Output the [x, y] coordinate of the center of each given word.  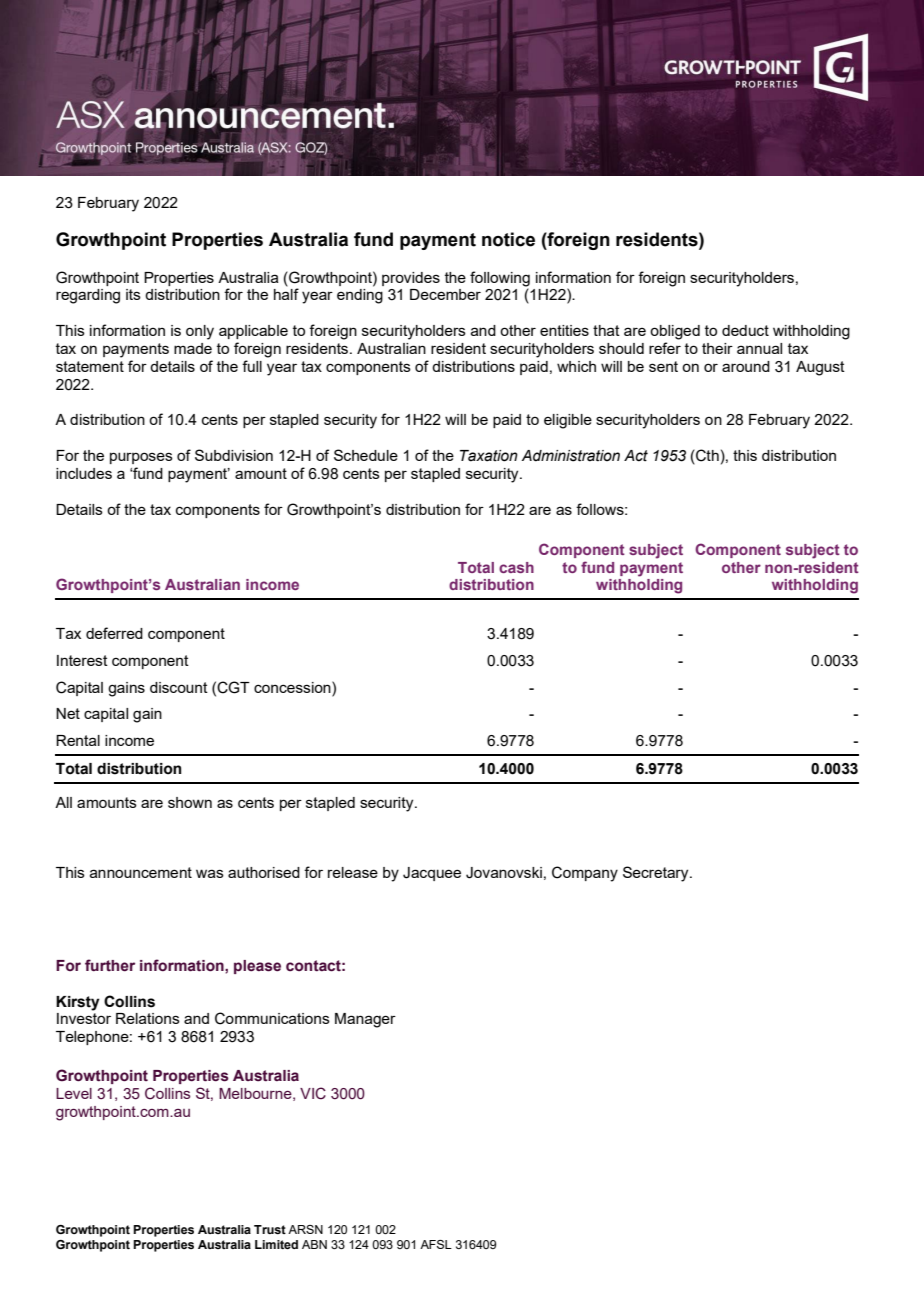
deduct [745, 330]
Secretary [657, 874]
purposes [141, 458]
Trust [270, 1229]
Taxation [489, 456]
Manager [365, 1020]
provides [411, 279]
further [110, 965]
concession [293, 687]
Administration [571, 456]
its [133, 294]
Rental [78, 740]
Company [585, 874]
